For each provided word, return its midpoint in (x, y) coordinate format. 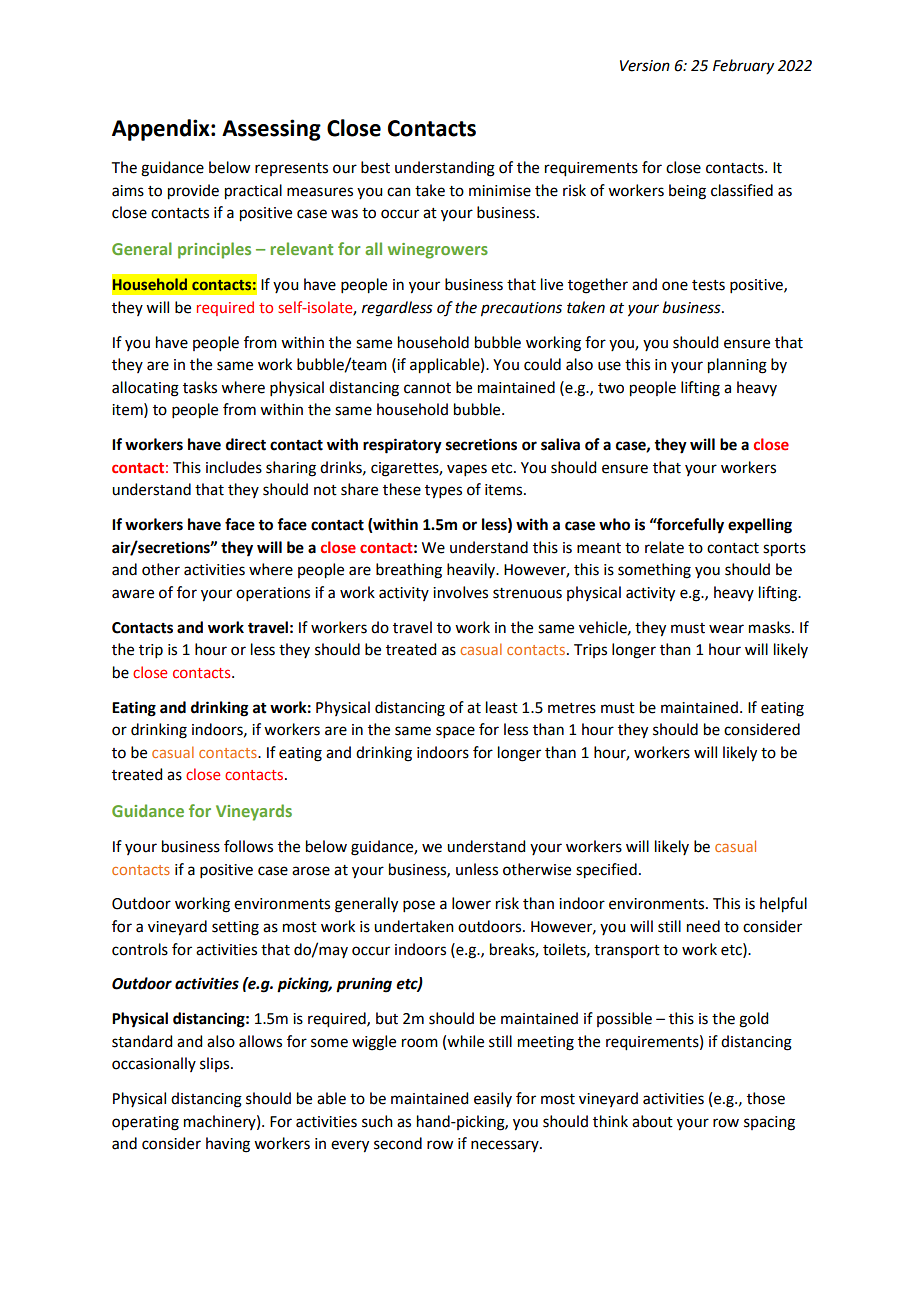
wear (726, 629)
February (743, 67)
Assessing (271, 130)
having (228, 1145)
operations (273, 594)
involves (460, 592)
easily (493, 1099)
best (375, 167)
